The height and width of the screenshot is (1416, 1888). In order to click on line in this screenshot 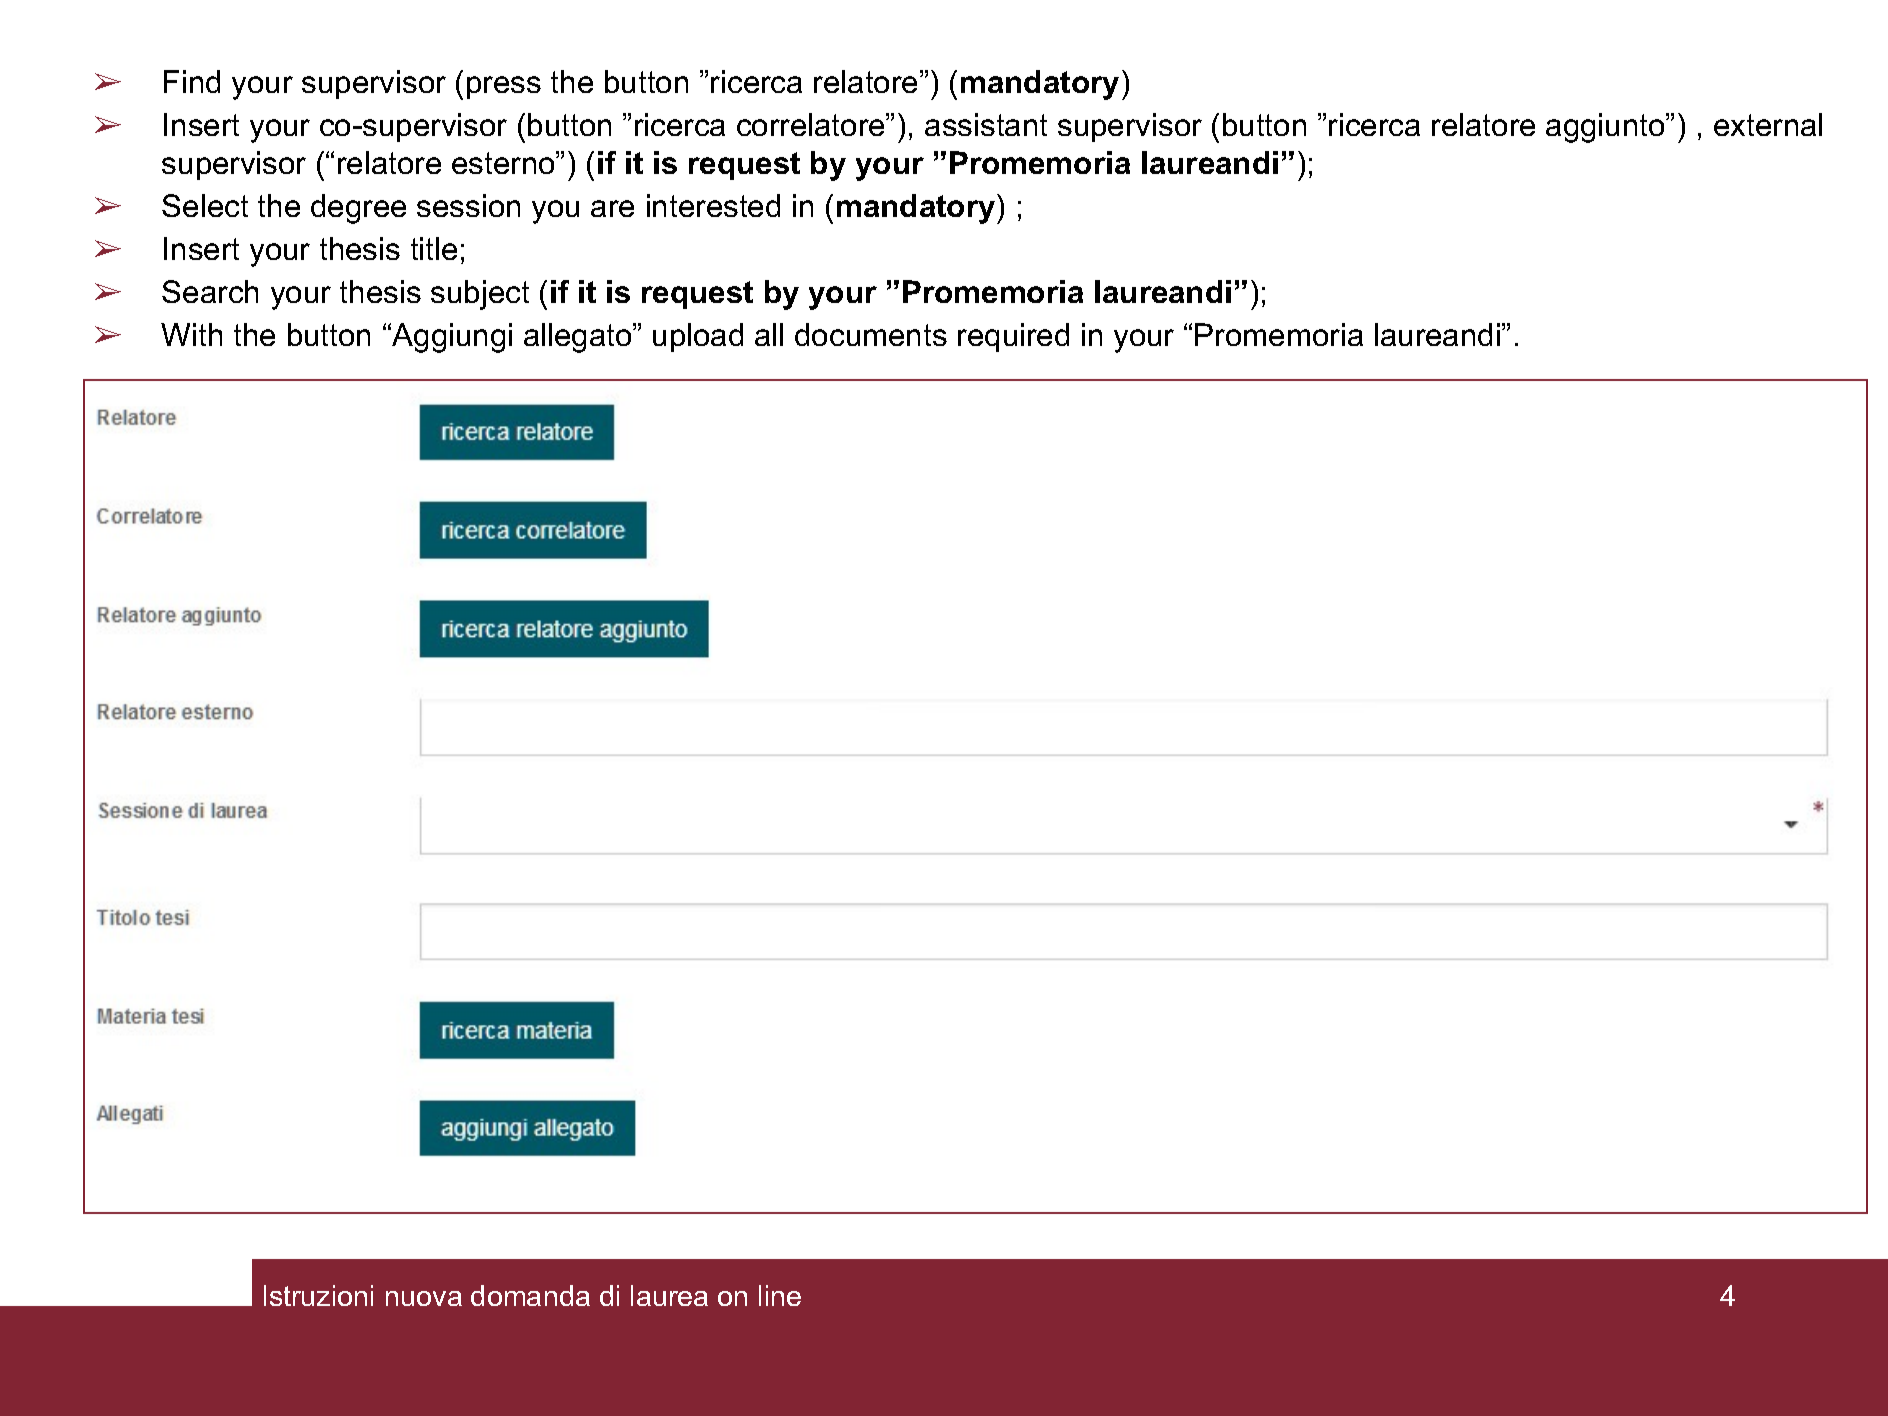, I will do `click(780, 1295)`.
